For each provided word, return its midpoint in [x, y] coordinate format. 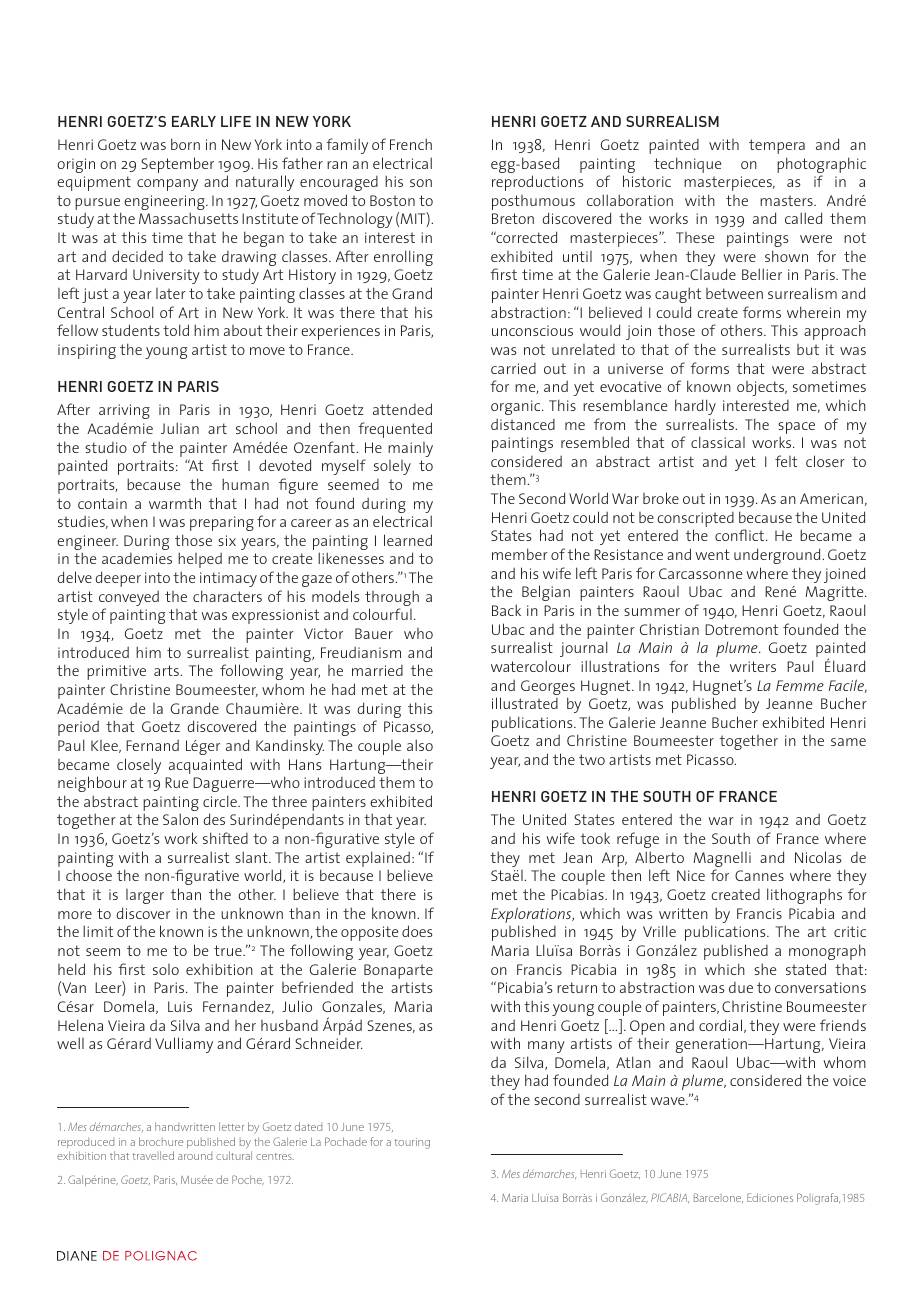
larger [145, 896]
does [417, 931]
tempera [777, 146]
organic [517, 407]
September [177, 165]
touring [412, 1143]
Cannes [759, 875]
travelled [153, 1155]
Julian [180, 428]
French [411, 144]
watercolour [531, 666]
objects [762, 388]
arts [167, 670]
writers [753, 666]
